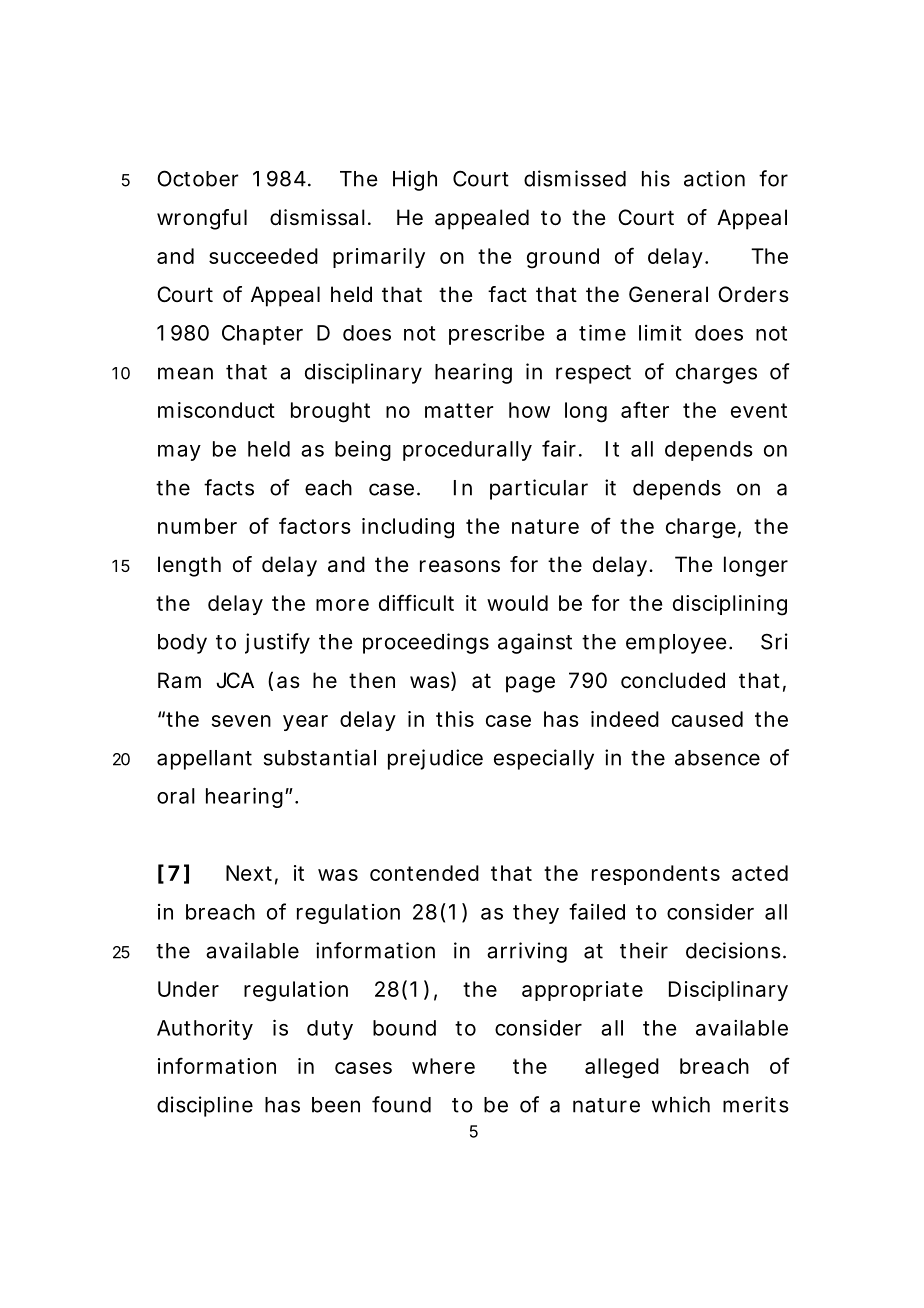 The width and height of the image is (924, 1308). I want to click on action, so click(714, 178).
